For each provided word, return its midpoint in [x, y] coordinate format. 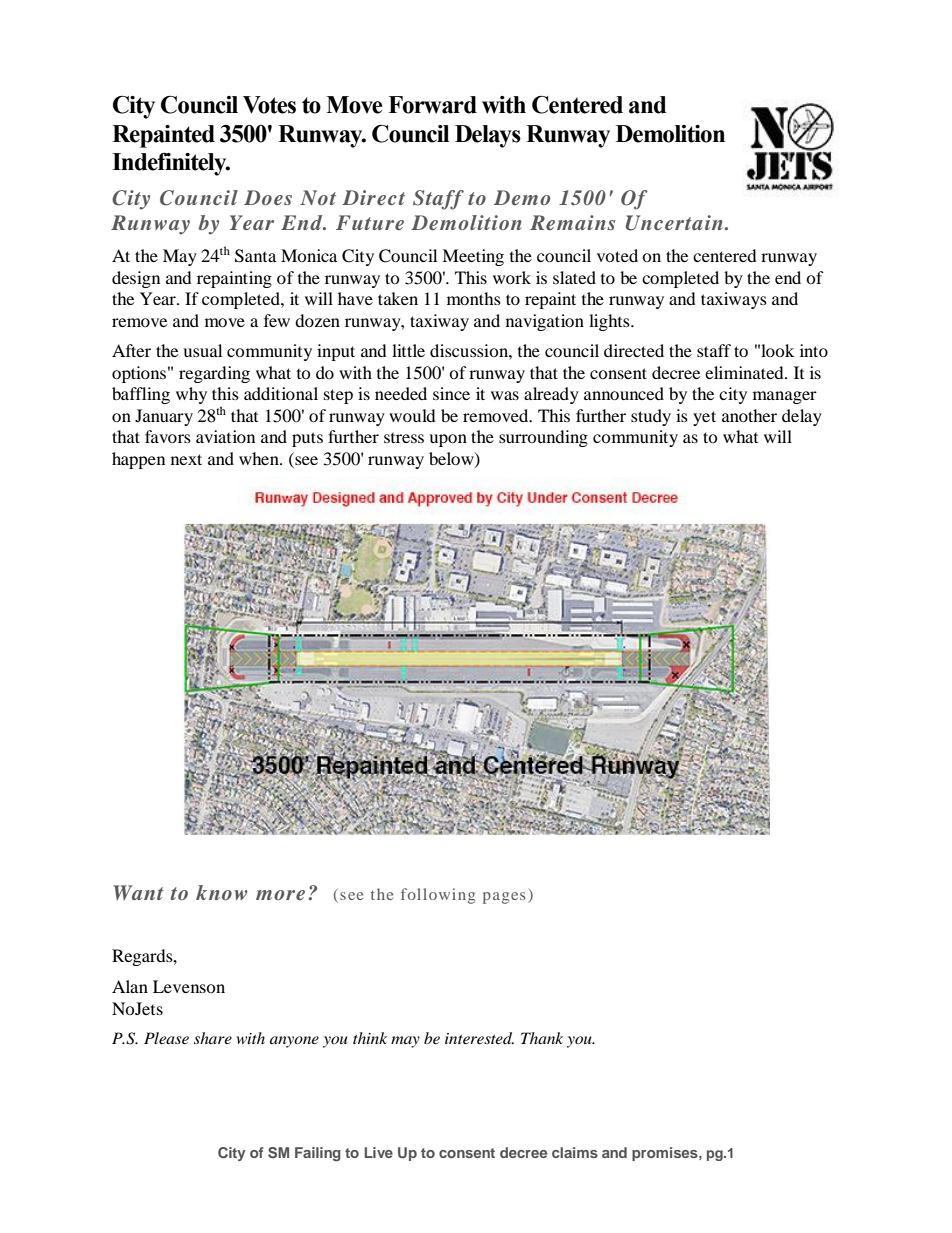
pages [504, 898]
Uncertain [674, 223]
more [280, 895]
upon [448, 440]
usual [202, 350]
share [213, 1038]
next [186, 459]
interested [479, 1038]
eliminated [745, 372]
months [474, 298]
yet [704, 418]
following [438, 896]
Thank [542, 1038]
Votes [269, 105]
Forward [432, 105]
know [222, 892]
